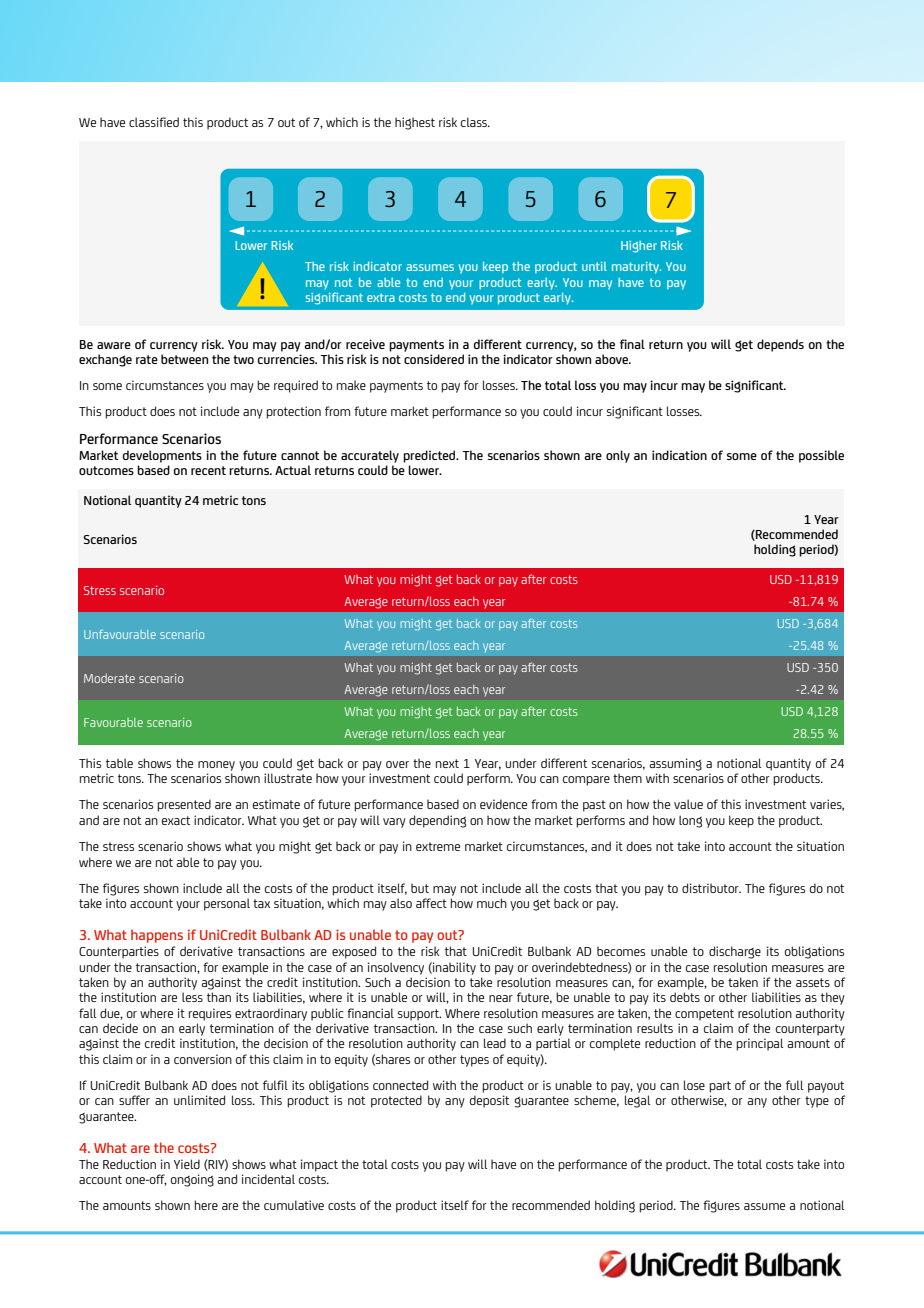 The width and height of the image is (924, 1308). What do you see at coordinates (594, 266) in the image?
I see `until` at bounding box center [594, 266].
